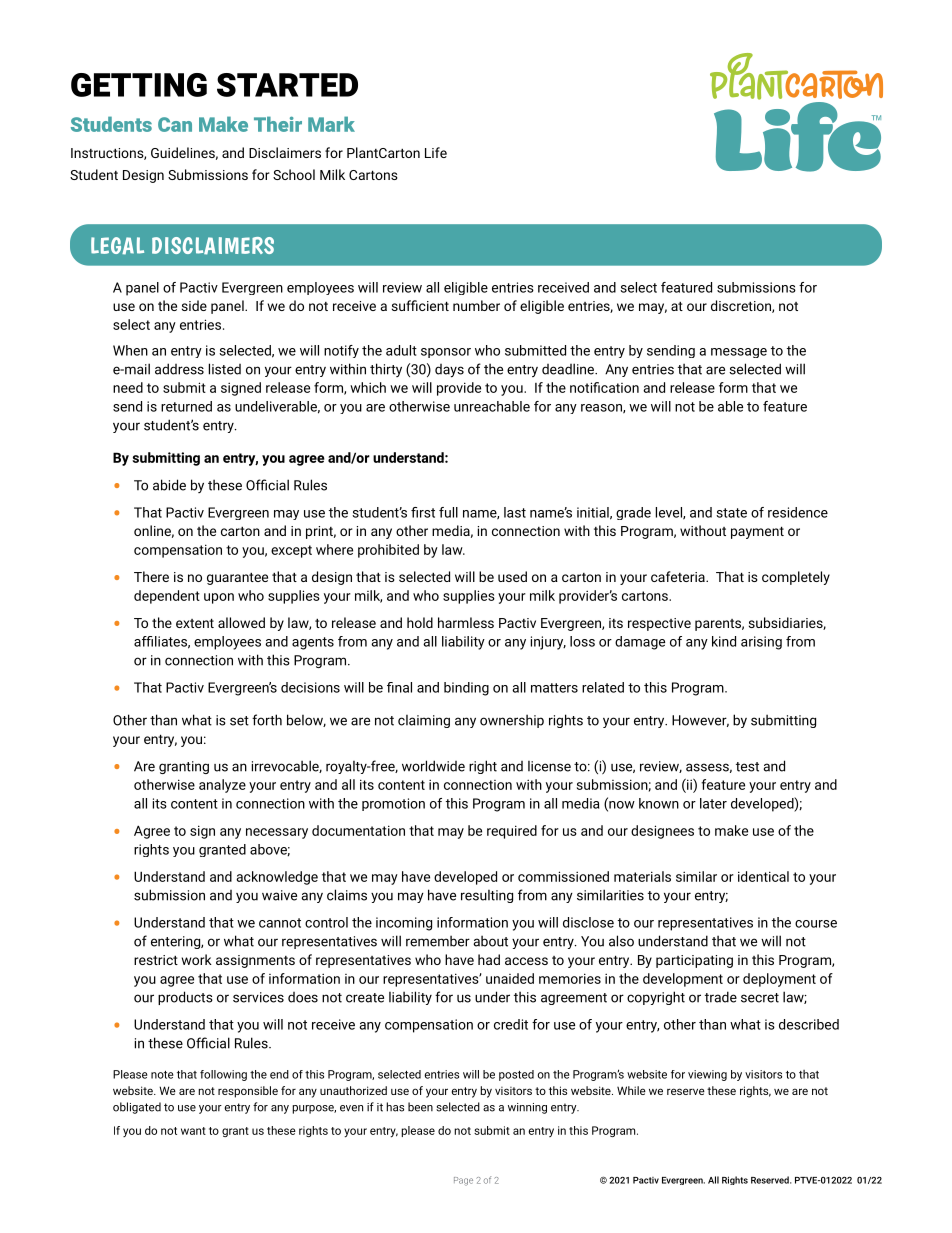 This document has height=1233, width=952. Describe the element at coordinates (724, 641) in the document. I see `kind` at that location.
